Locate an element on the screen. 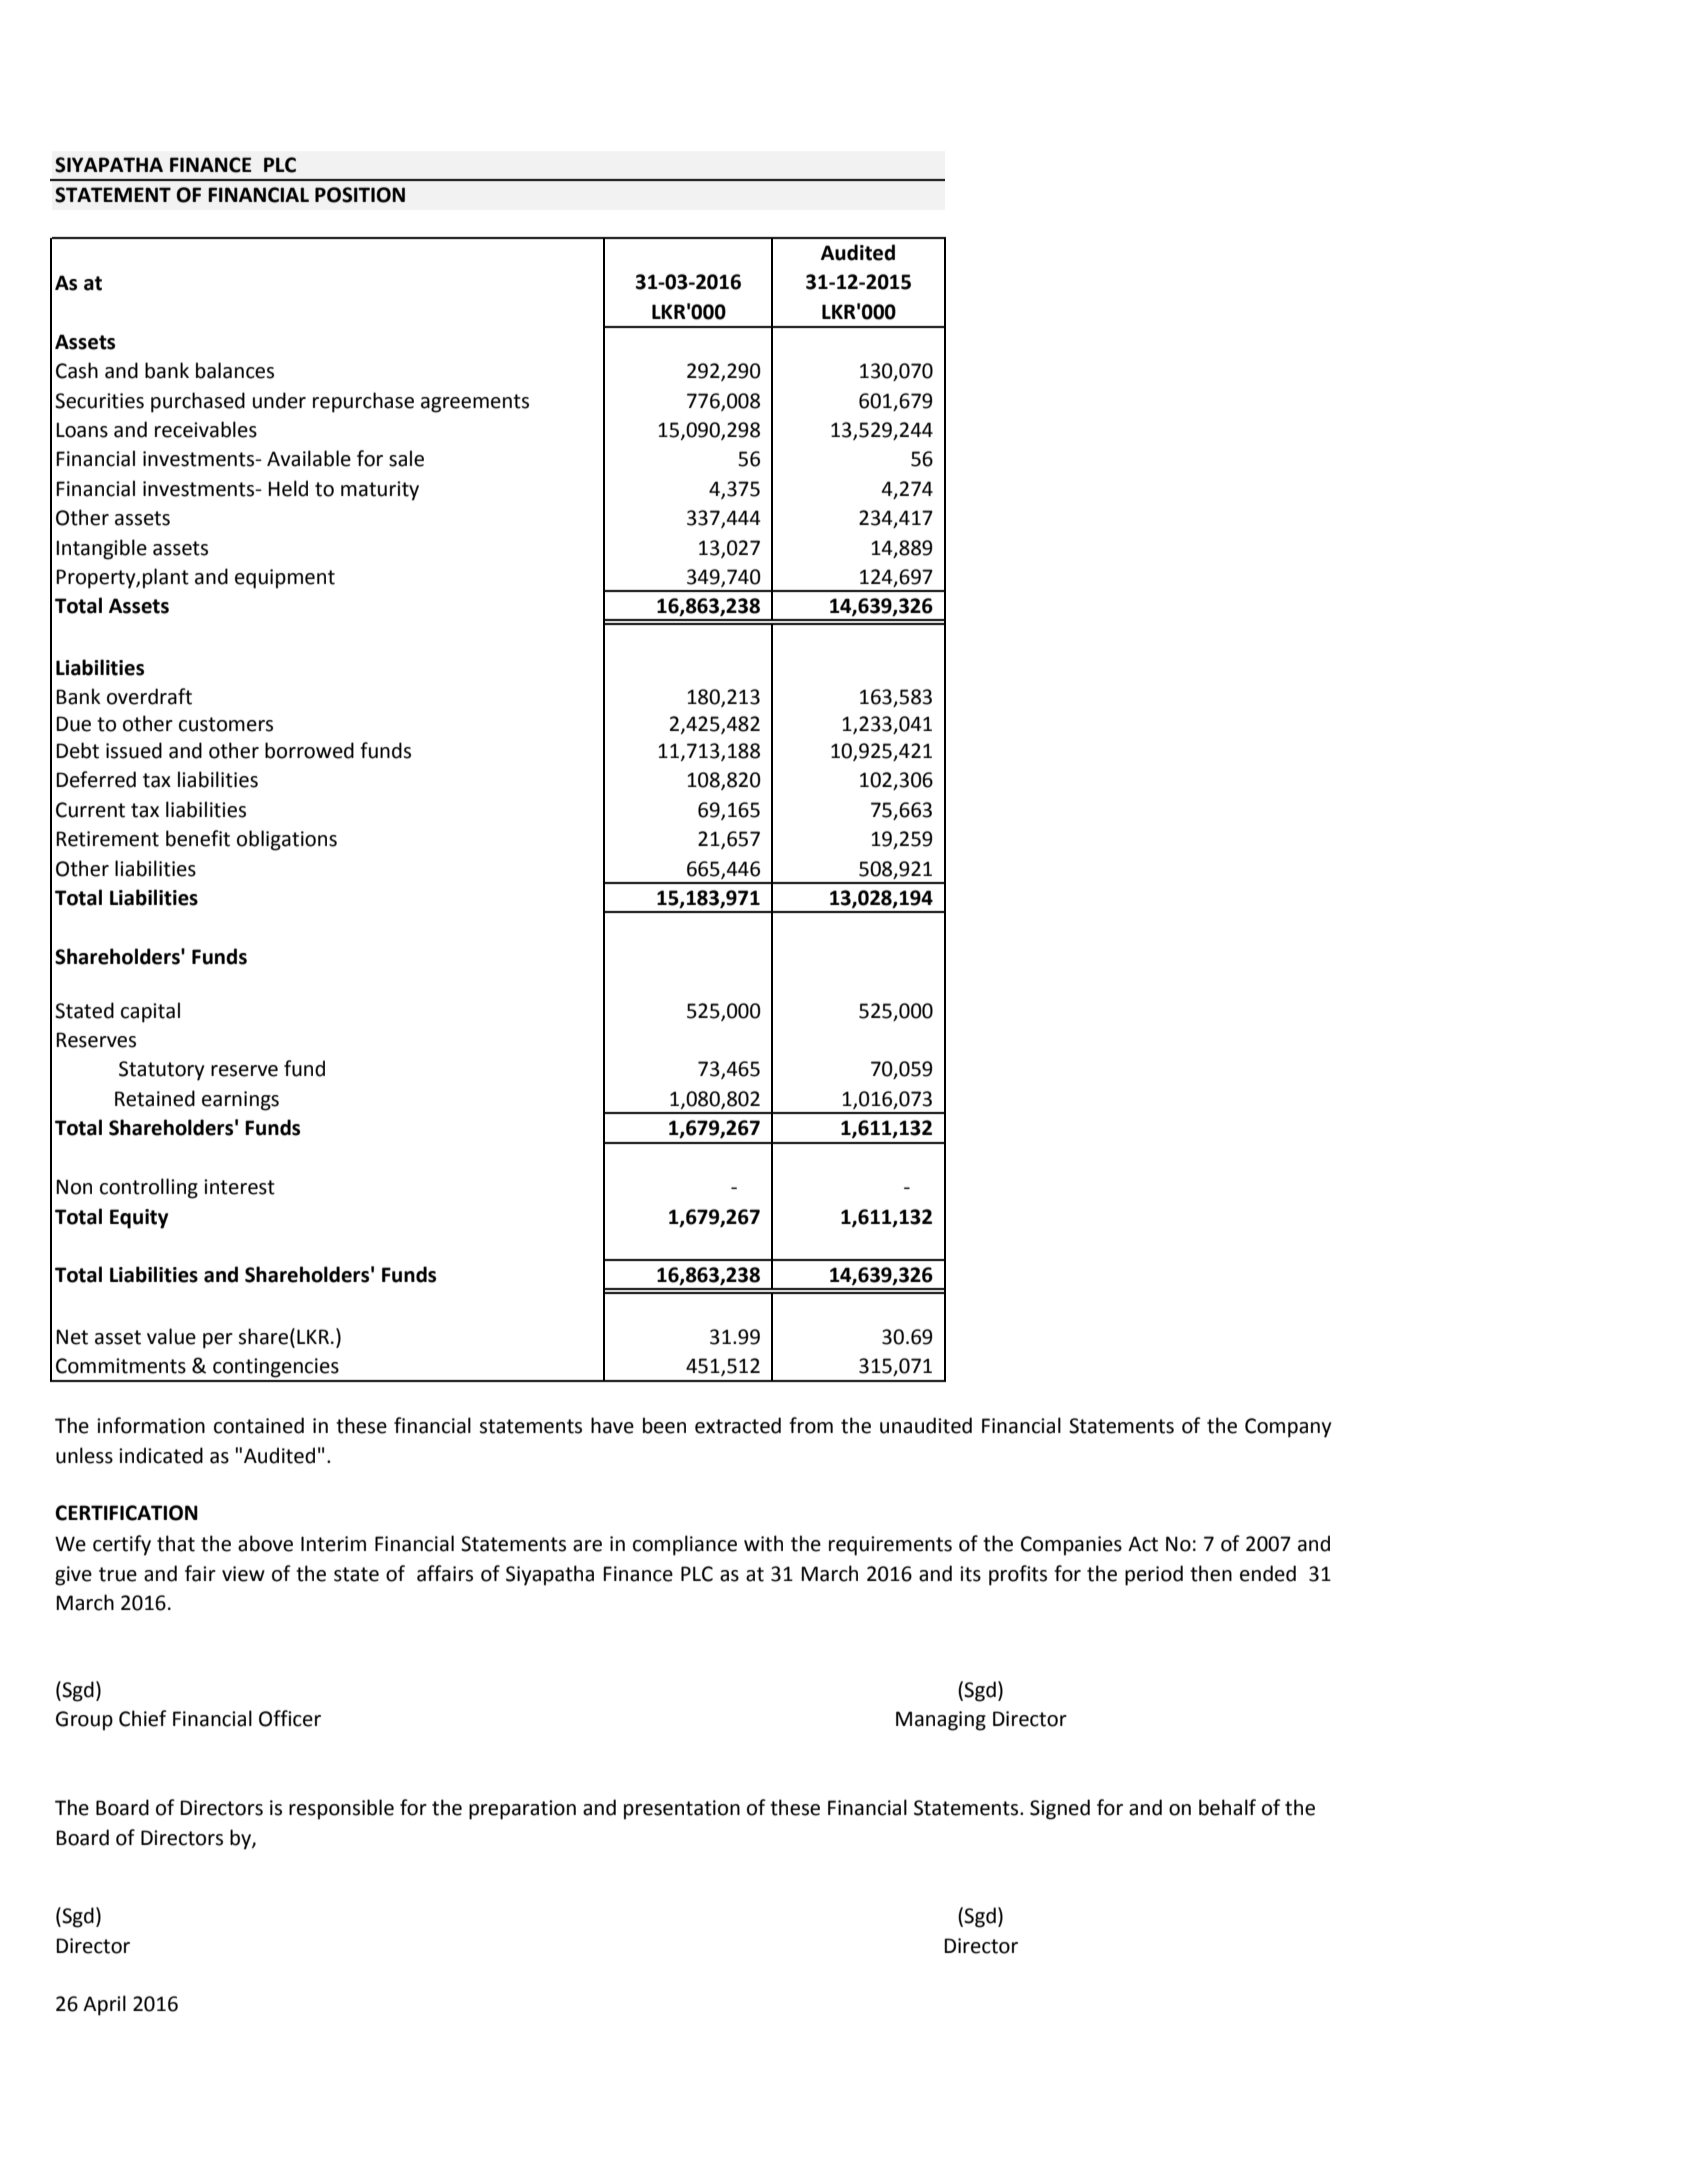  compliance is located at coordinates (685, 1545).
